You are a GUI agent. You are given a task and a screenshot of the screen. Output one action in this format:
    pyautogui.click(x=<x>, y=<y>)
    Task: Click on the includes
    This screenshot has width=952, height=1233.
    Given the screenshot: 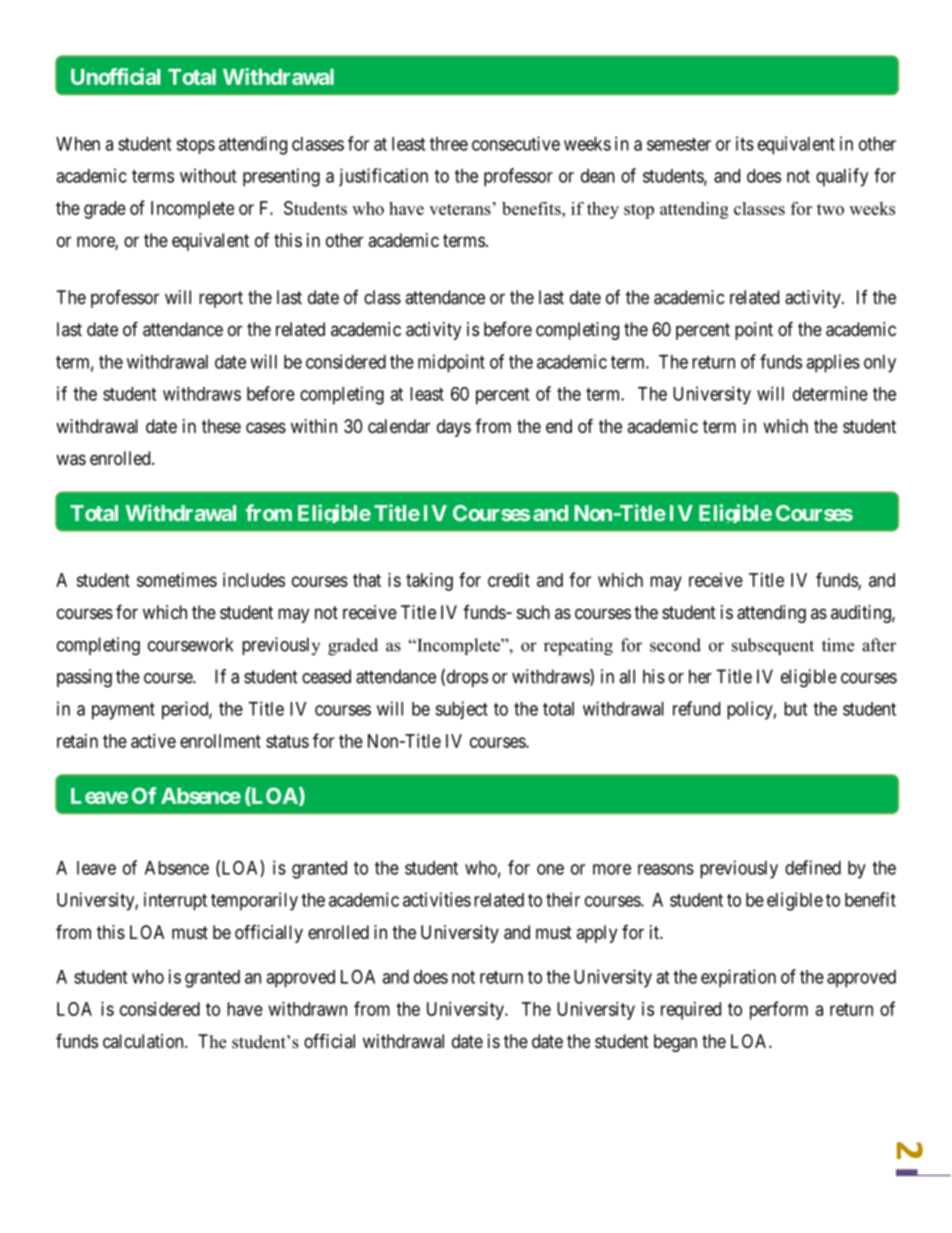 What is the action you would take?
    pyautogui.click(x=254, y=580)
